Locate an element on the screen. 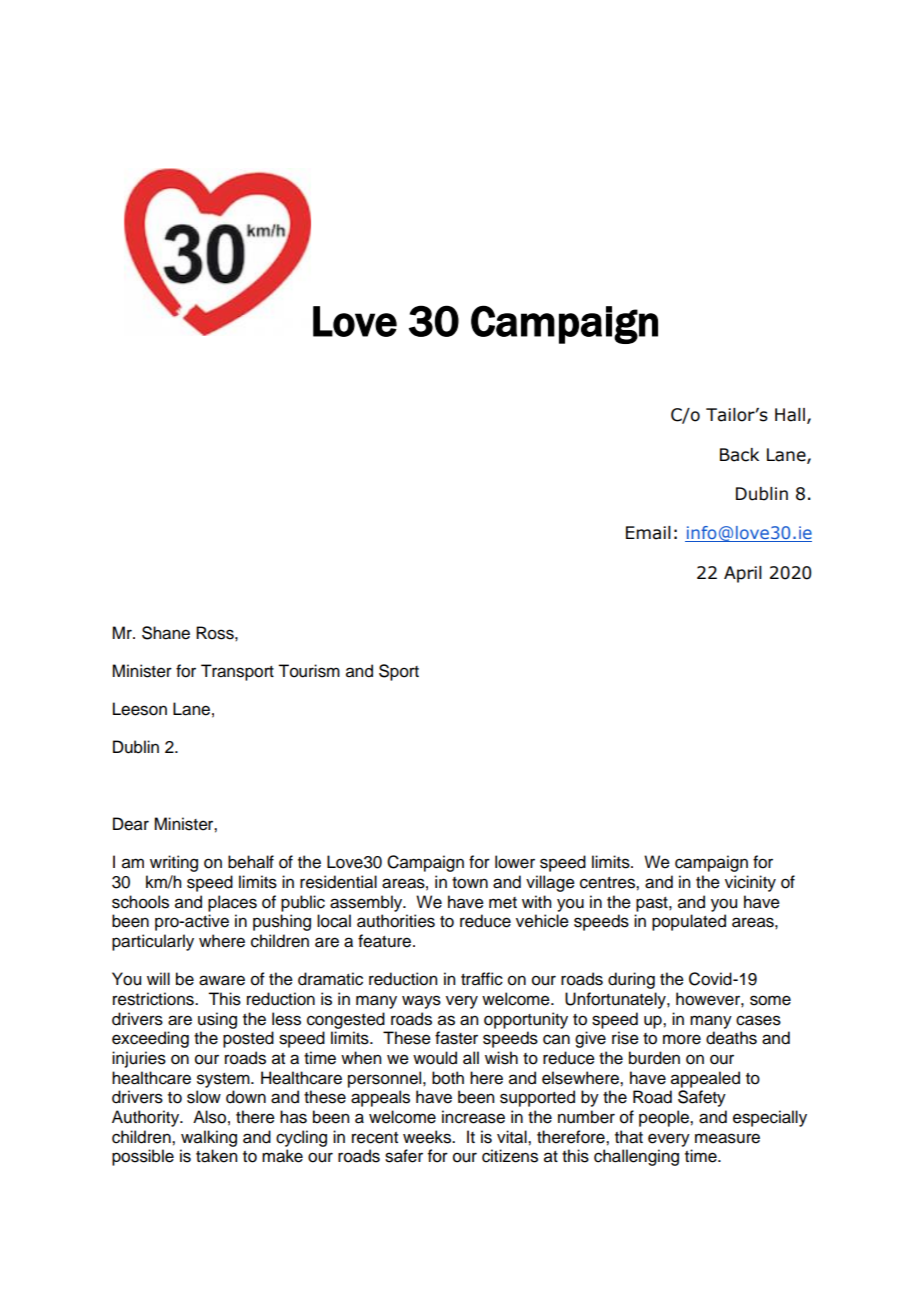  April is located at coordinates (743, 574).
